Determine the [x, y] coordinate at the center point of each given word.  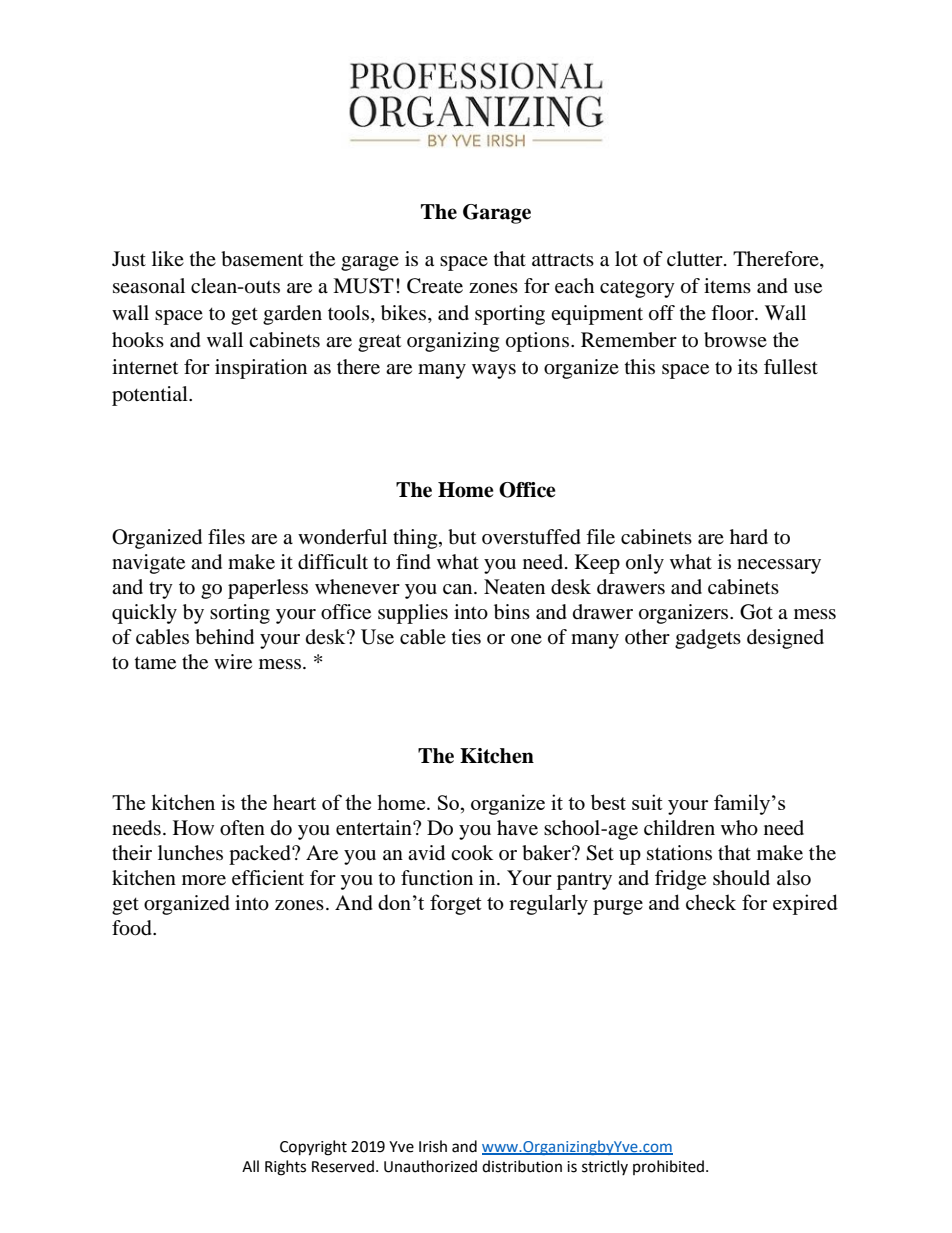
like [168, 258]
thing [416, 539]
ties [466, 637]
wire [233, 662]
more [204, 880]
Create [435, 286]
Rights [285, 1168]
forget [456, 904]
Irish [433, 1146]
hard [749, 536]
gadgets [708, 639]
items [727, 286]
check [711, 902]
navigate [148, 564]
